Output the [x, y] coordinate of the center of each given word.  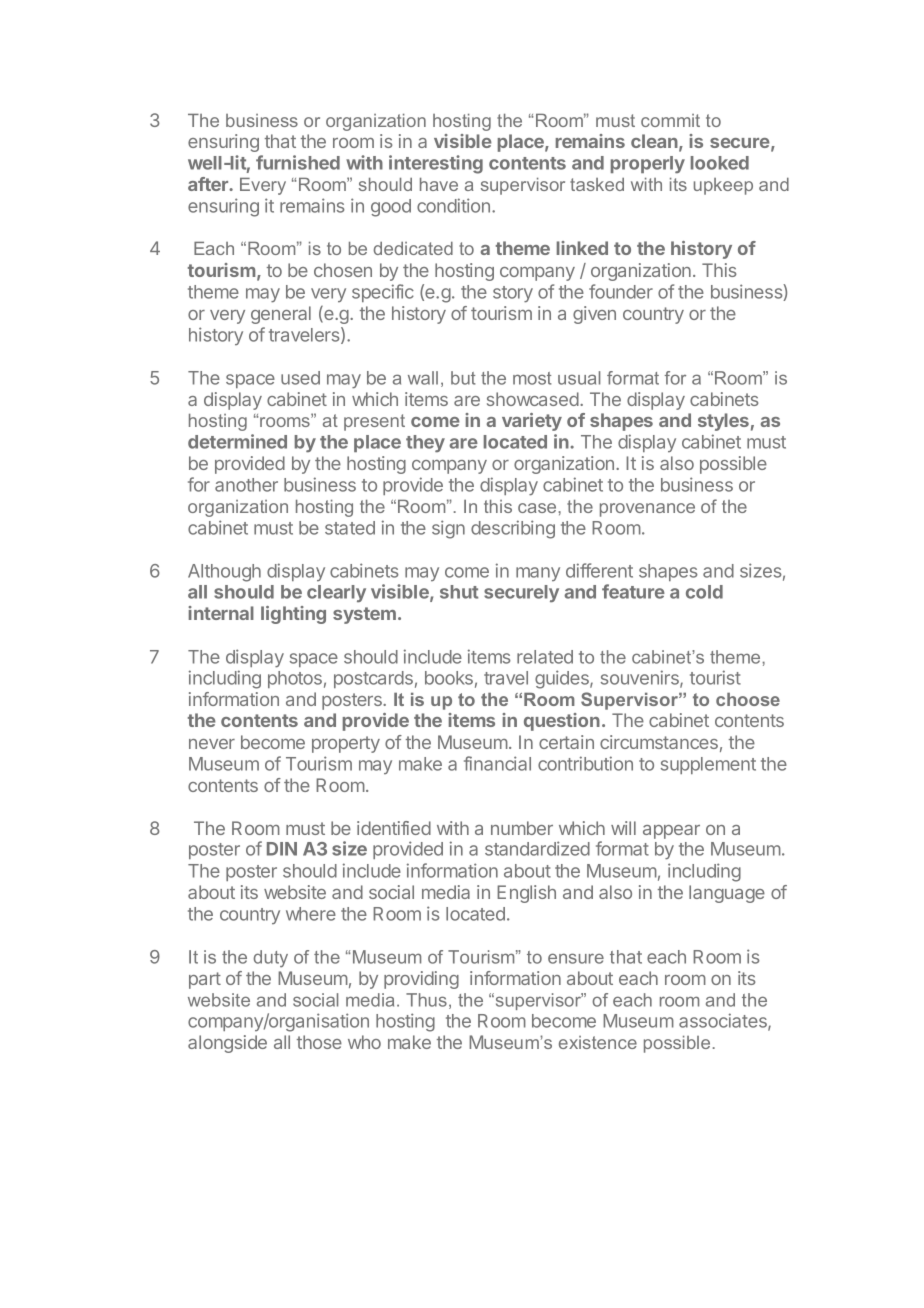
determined [237, 441]
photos [295, 679]
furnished [298, 162]
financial [497, 763]
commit [670, 120]
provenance [647, 510]
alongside [227, 1044]
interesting [436, 164]
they [425, 444]
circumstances [659, 742]
